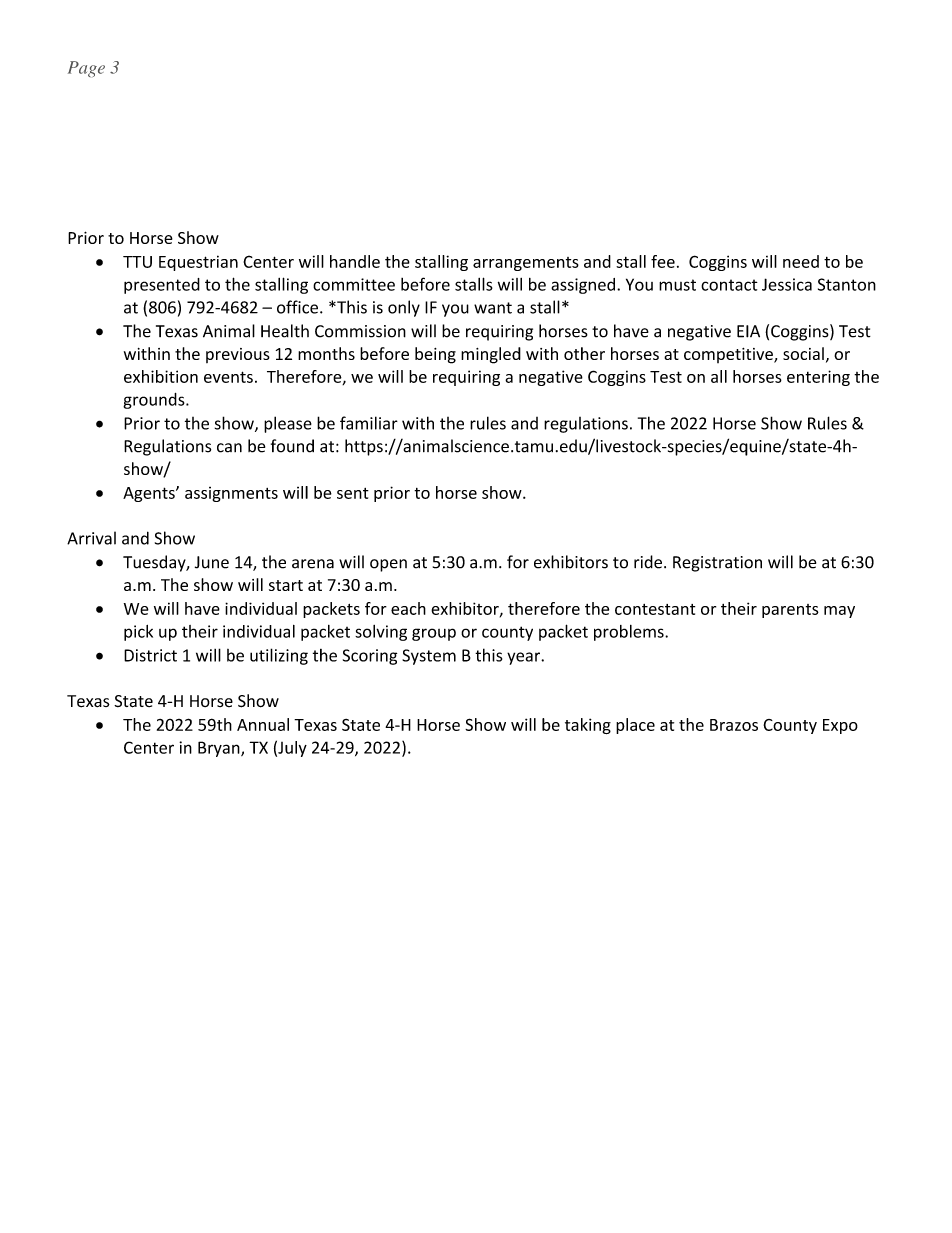  I want to click on familiar, so click(369, 423).
